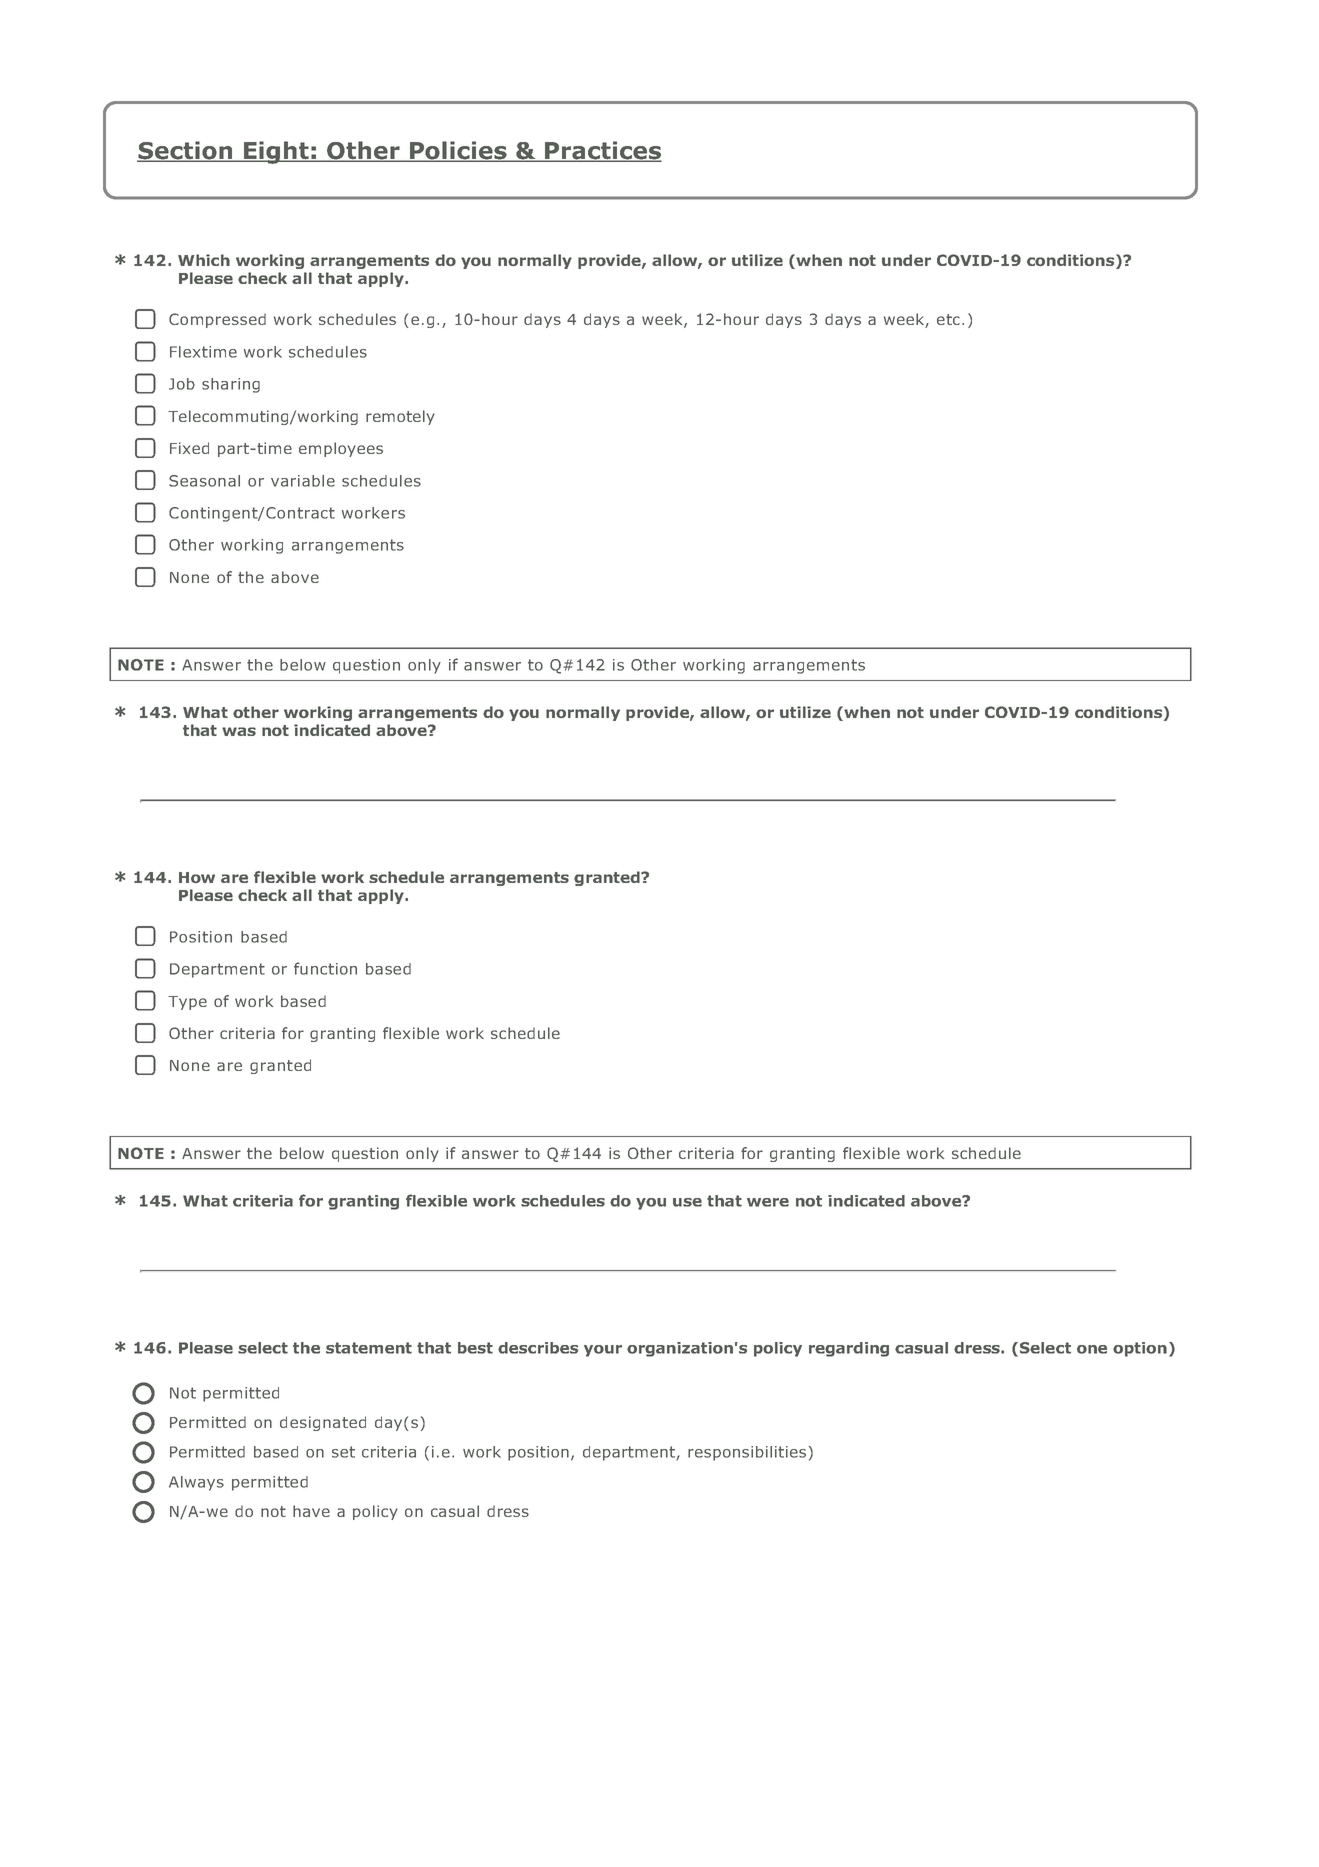 This page has width=1319, height=1867. Describe the element at coordinates (276, 152) in the page. I see `Eight` at that location.
